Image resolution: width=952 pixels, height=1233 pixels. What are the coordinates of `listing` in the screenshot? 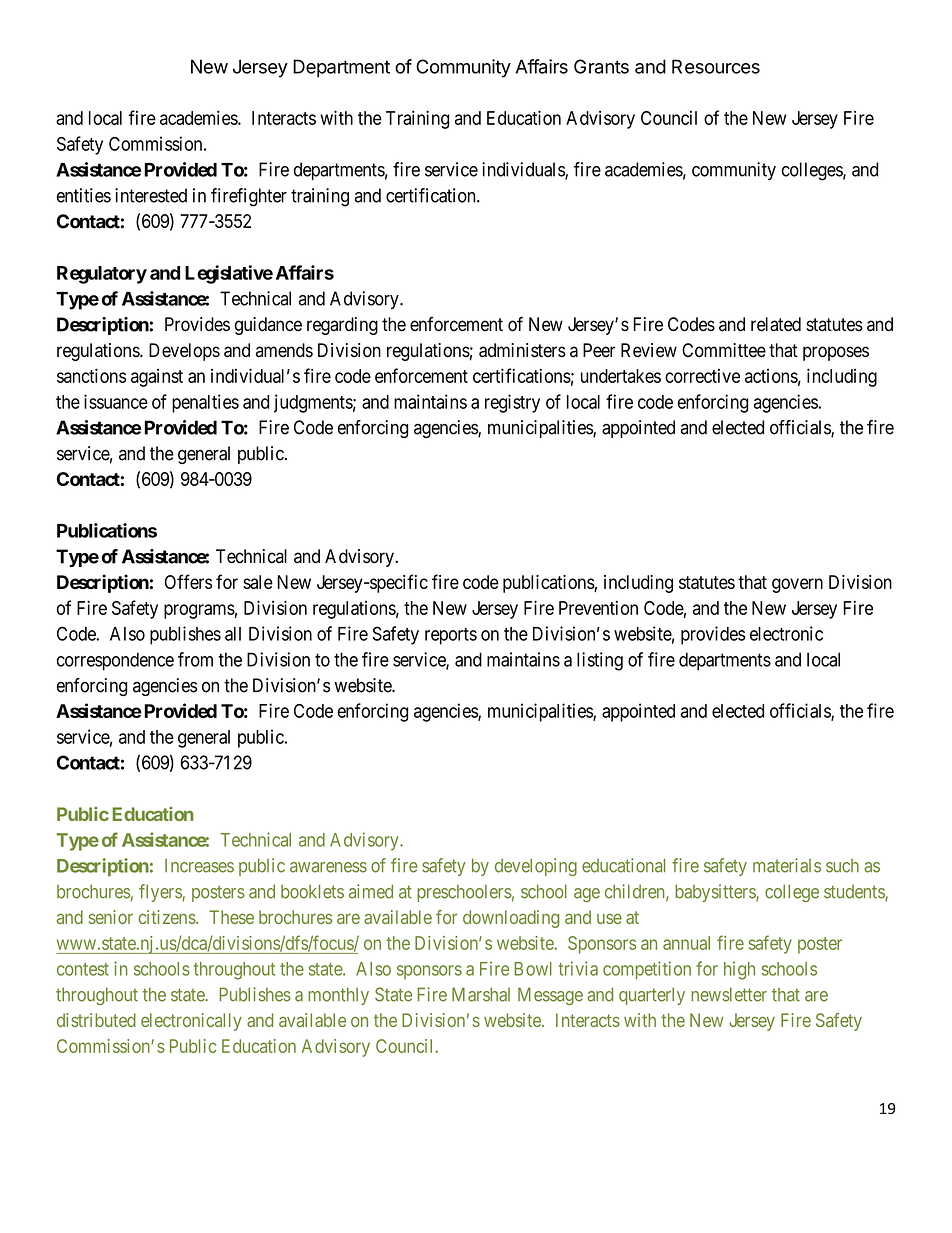 It's located at (600, 661).
